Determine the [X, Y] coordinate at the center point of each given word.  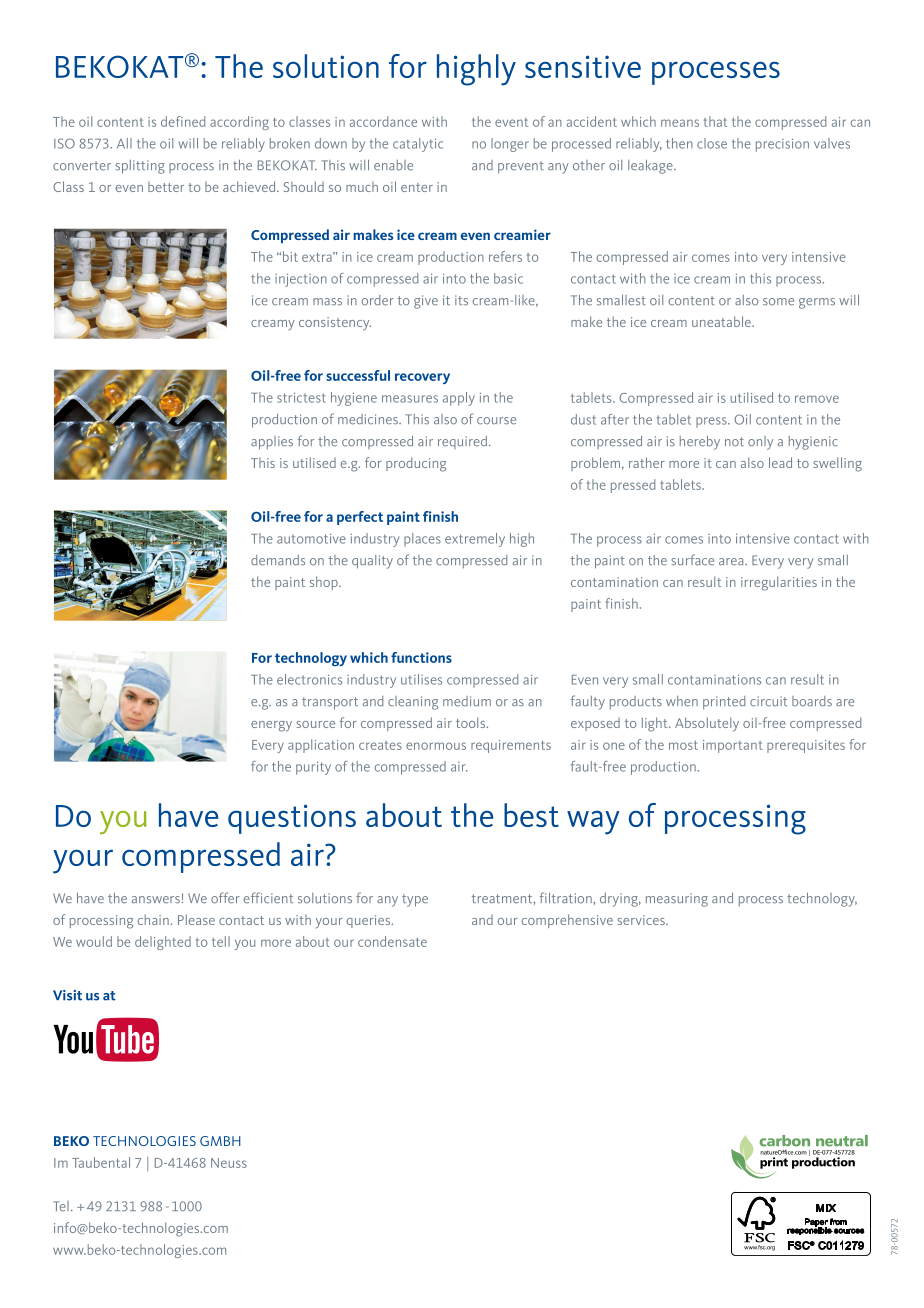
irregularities [779, 583]
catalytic [418, 145]
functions [421, 657]
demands [278, 560]
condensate [392, 941]
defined [183, 121]
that [715, 121]
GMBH [220, 1141]
